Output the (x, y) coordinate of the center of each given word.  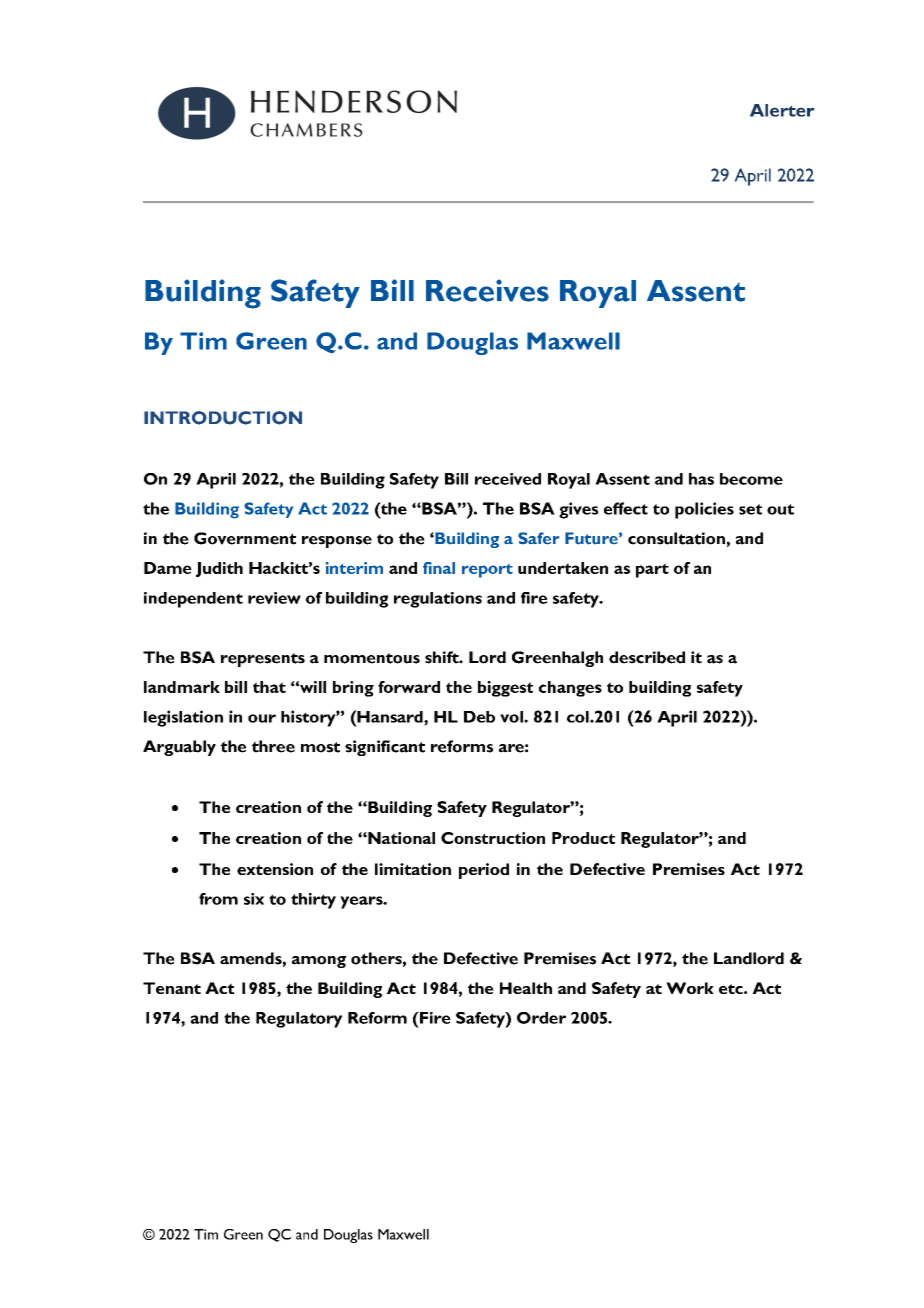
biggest (505, 689)
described (647, 657)
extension (275, 869)
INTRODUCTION (223, 418)
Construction (493, 838)
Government (245, 538)
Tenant (172, 988)
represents (263, 660)
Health (526, 988)
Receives (487, 290)
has (701, 479)
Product (583, 838)
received (508, 479)
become (751, 479)
